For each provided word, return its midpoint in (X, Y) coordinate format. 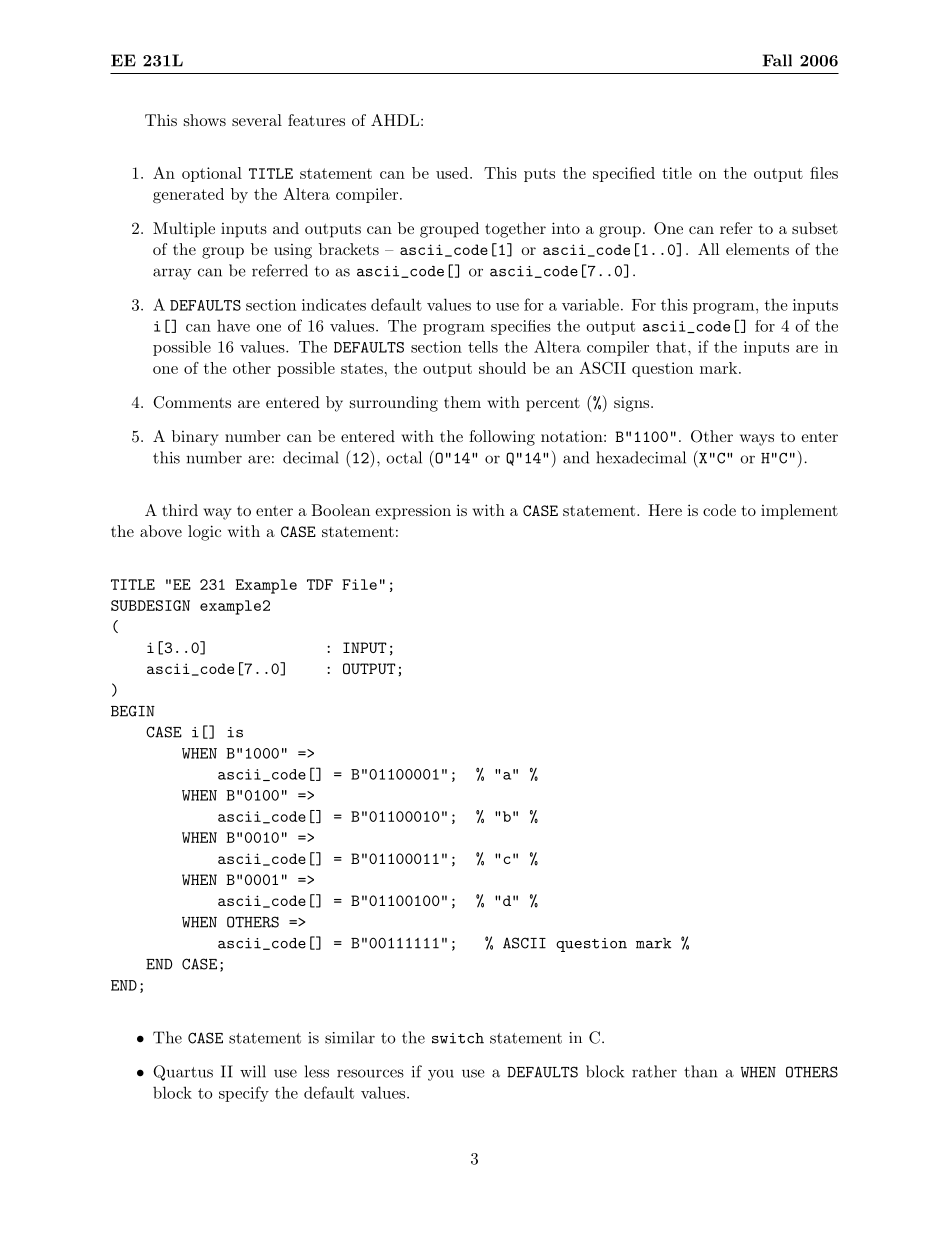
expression (413, 512)
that (671, 347)
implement (799, 512)
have (233, 326)
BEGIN (133, 711)
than (700, 1071)
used (453, 173)
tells (483, 347)
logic (204, 533)
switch (458, 1038)
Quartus (183, 1073)
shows (205, 120)
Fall (777, 60)
